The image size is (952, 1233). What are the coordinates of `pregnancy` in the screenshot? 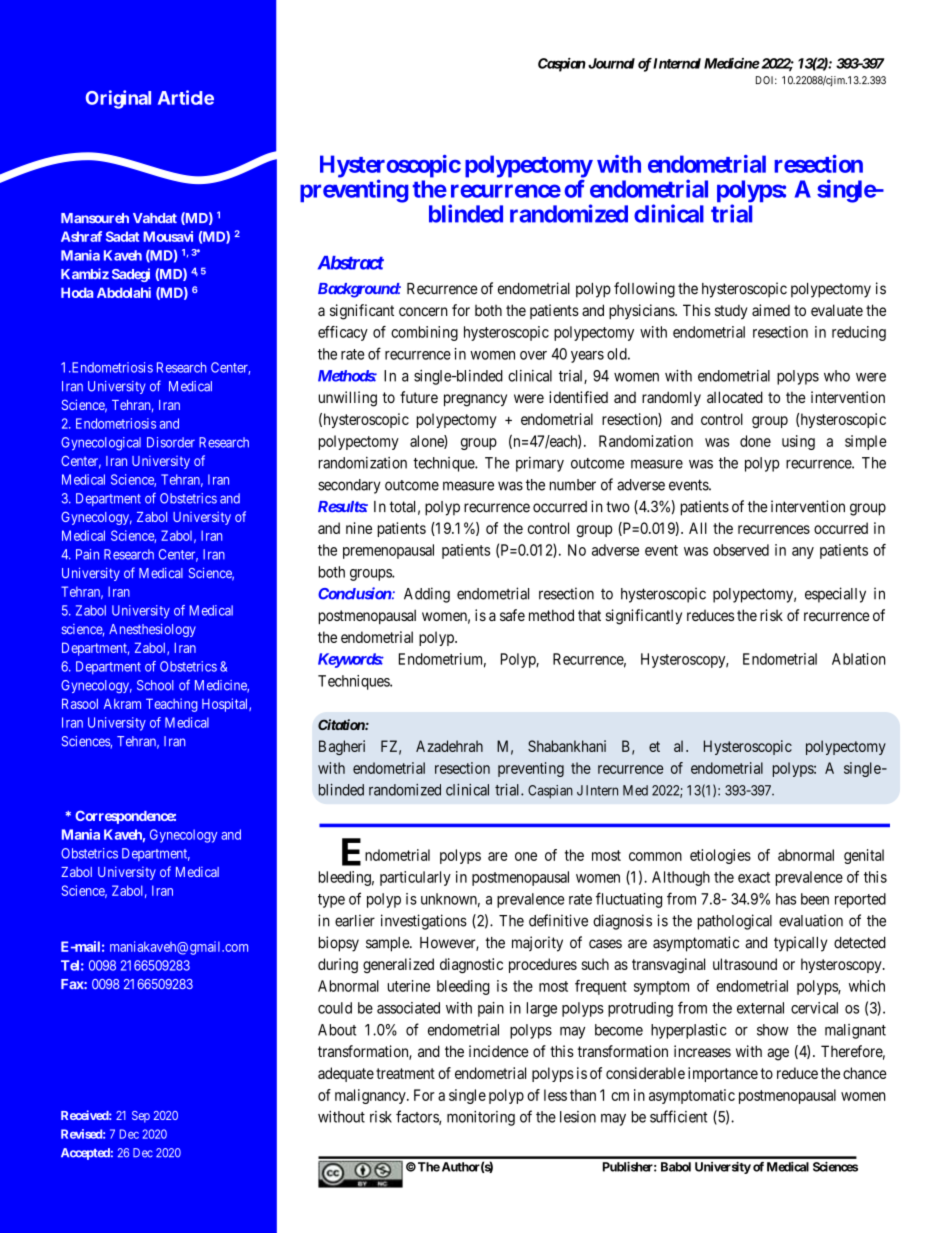 It's located at (475, 400).
